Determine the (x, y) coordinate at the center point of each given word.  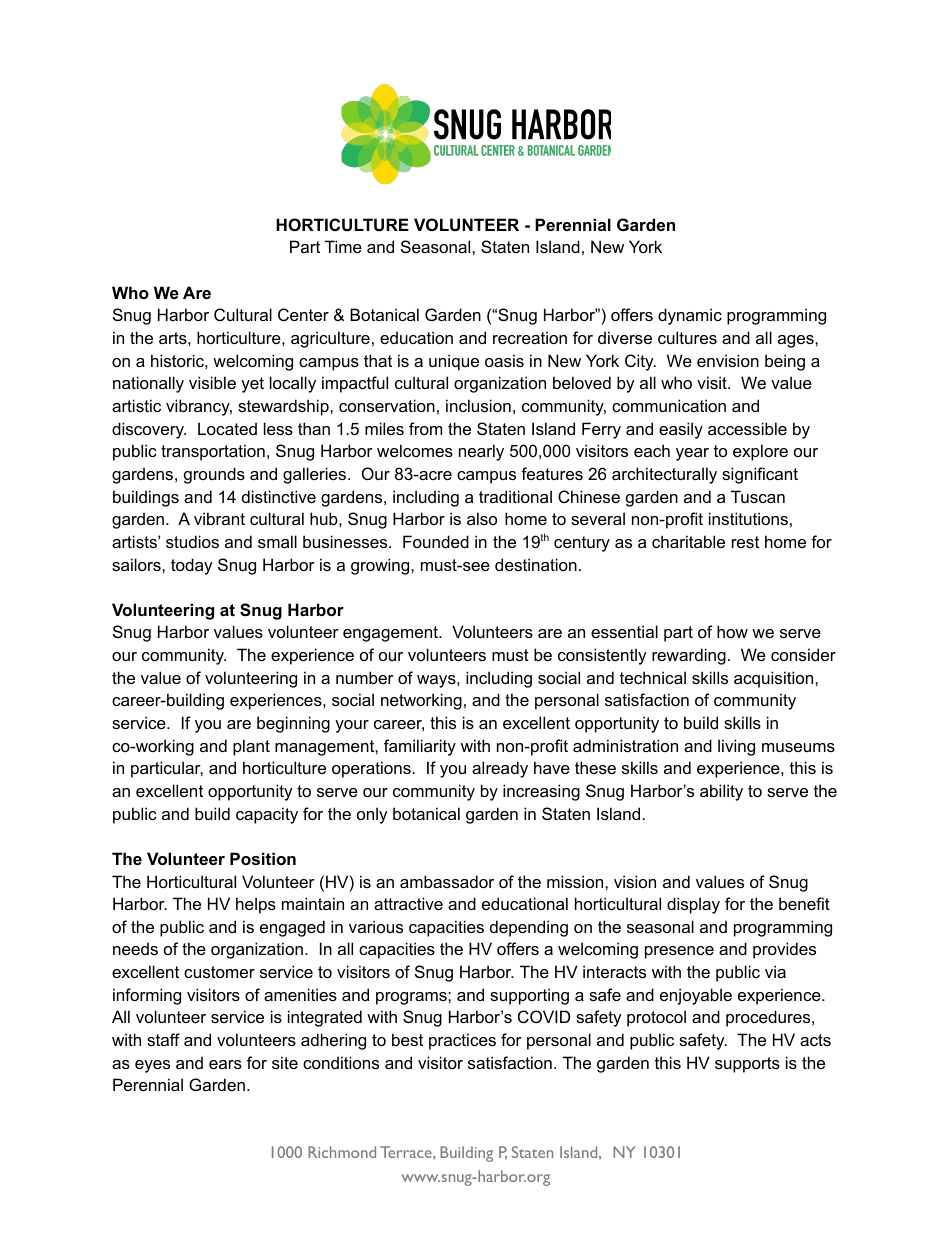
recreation (530, 337)
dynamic (690, 316)
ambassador (447, 881)
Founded (436, 541)
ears (225, 1064)
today (192, 566)
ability (721, 792)
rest (745, 542)
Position (263, 858)
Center (303, 314)
